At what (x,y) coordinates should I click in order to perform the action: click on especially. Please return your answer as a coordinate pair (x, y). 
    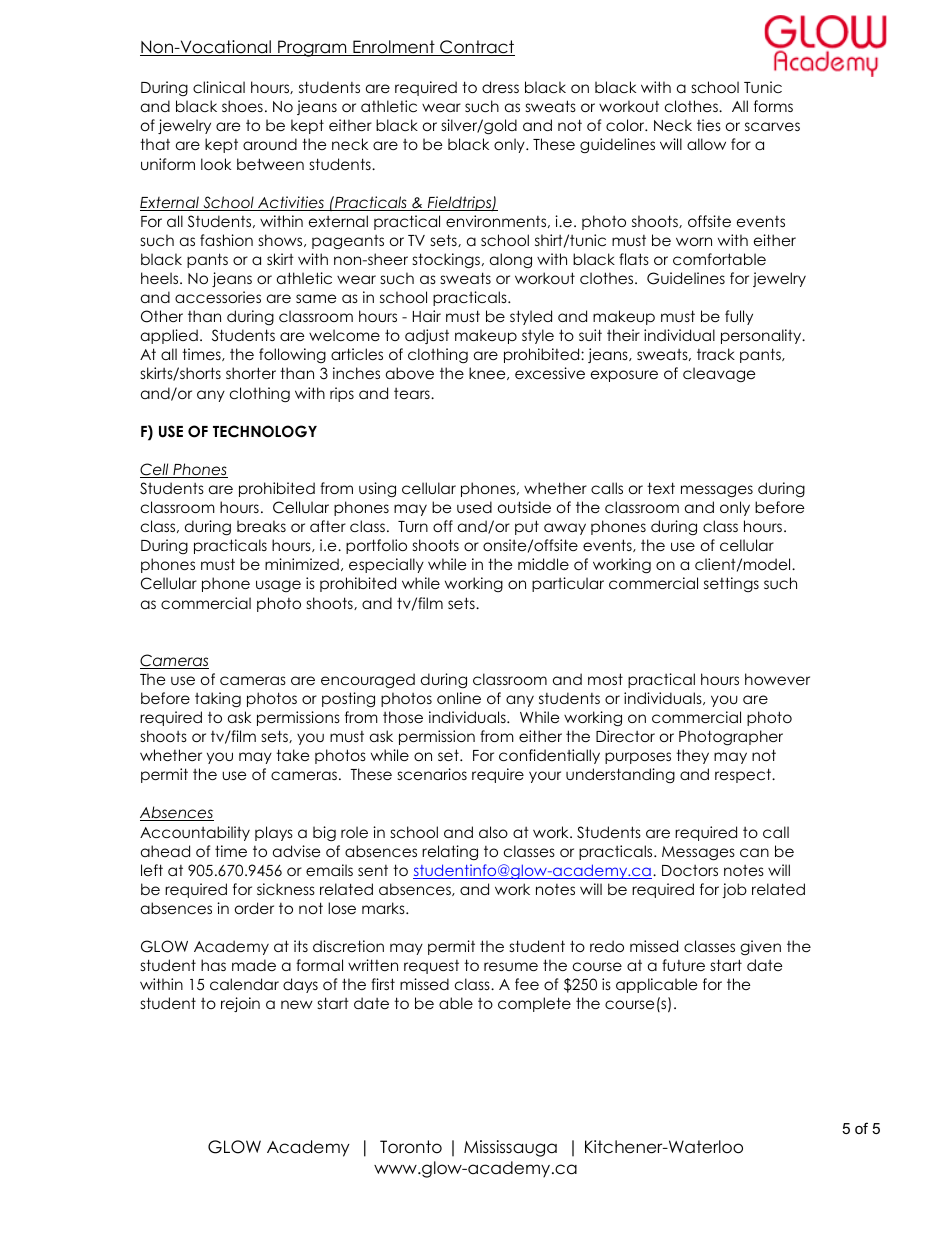
    Looking at the image, I should click on (386, 565).
